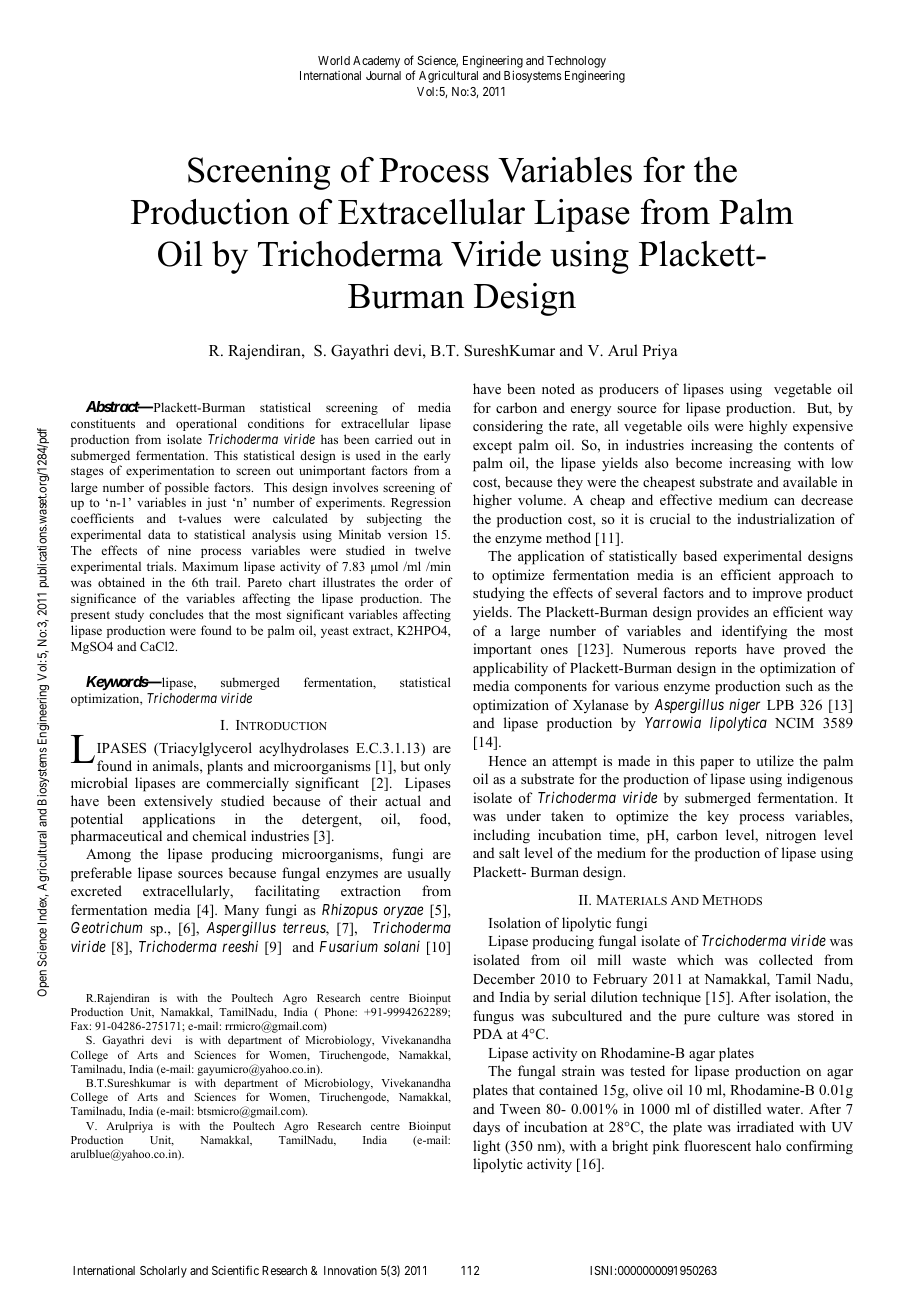 This screenshot has height=1308, width=924. What do you see at coordinates (768, 1145) in the screenshot?
I see `halo` at bounding box center [768, 1145].
